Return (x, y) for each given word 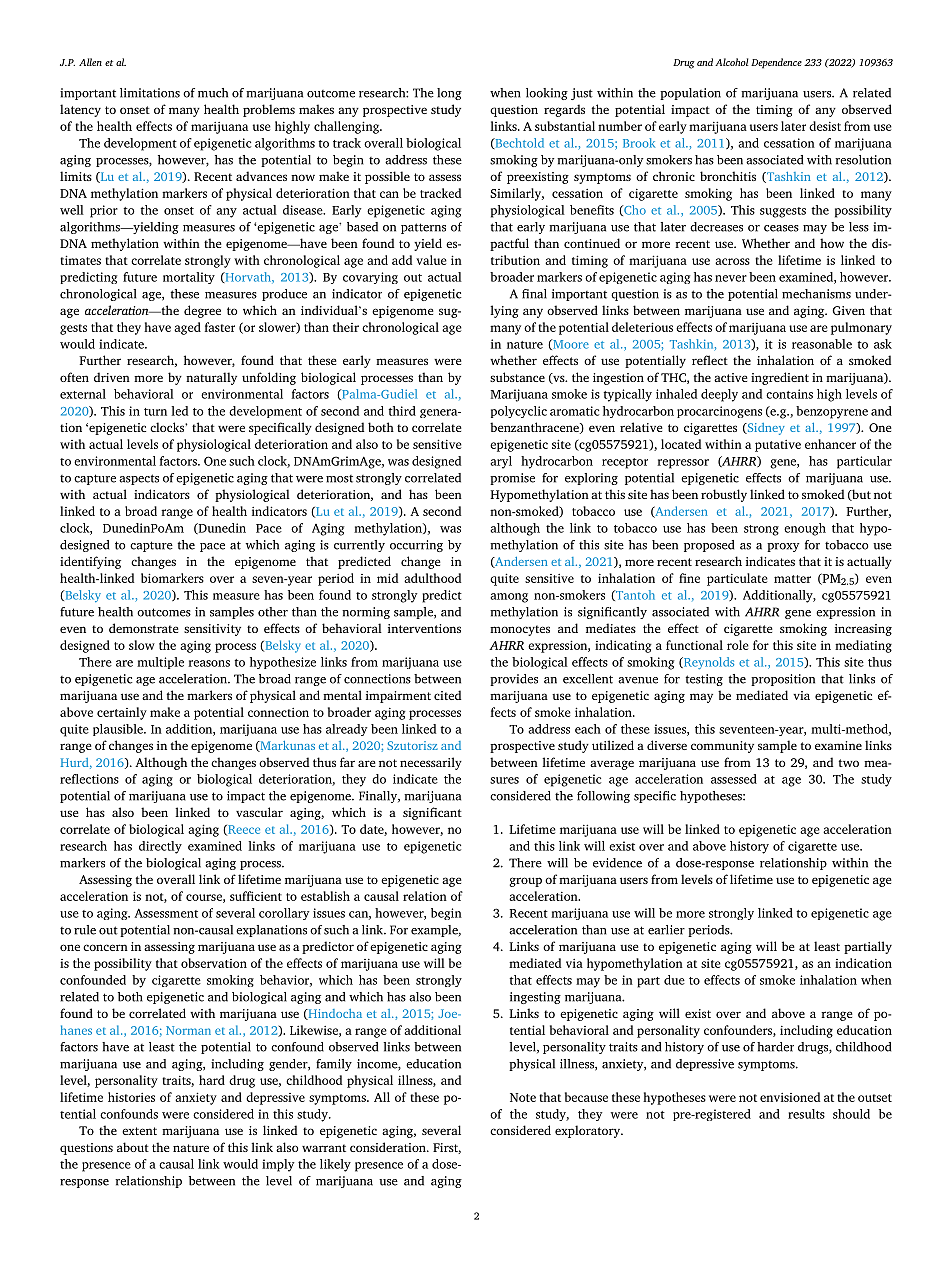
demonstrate (144, 628)
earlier (666, 930)
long (449, 94)
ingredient (780, 378)
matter (792, 579)
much (213, 93)
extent (139, 1131)
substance (517, 377)
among (509, 598)
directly (160, 847)
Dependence (776, 63)
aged (187, 328)
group (525, 882)
